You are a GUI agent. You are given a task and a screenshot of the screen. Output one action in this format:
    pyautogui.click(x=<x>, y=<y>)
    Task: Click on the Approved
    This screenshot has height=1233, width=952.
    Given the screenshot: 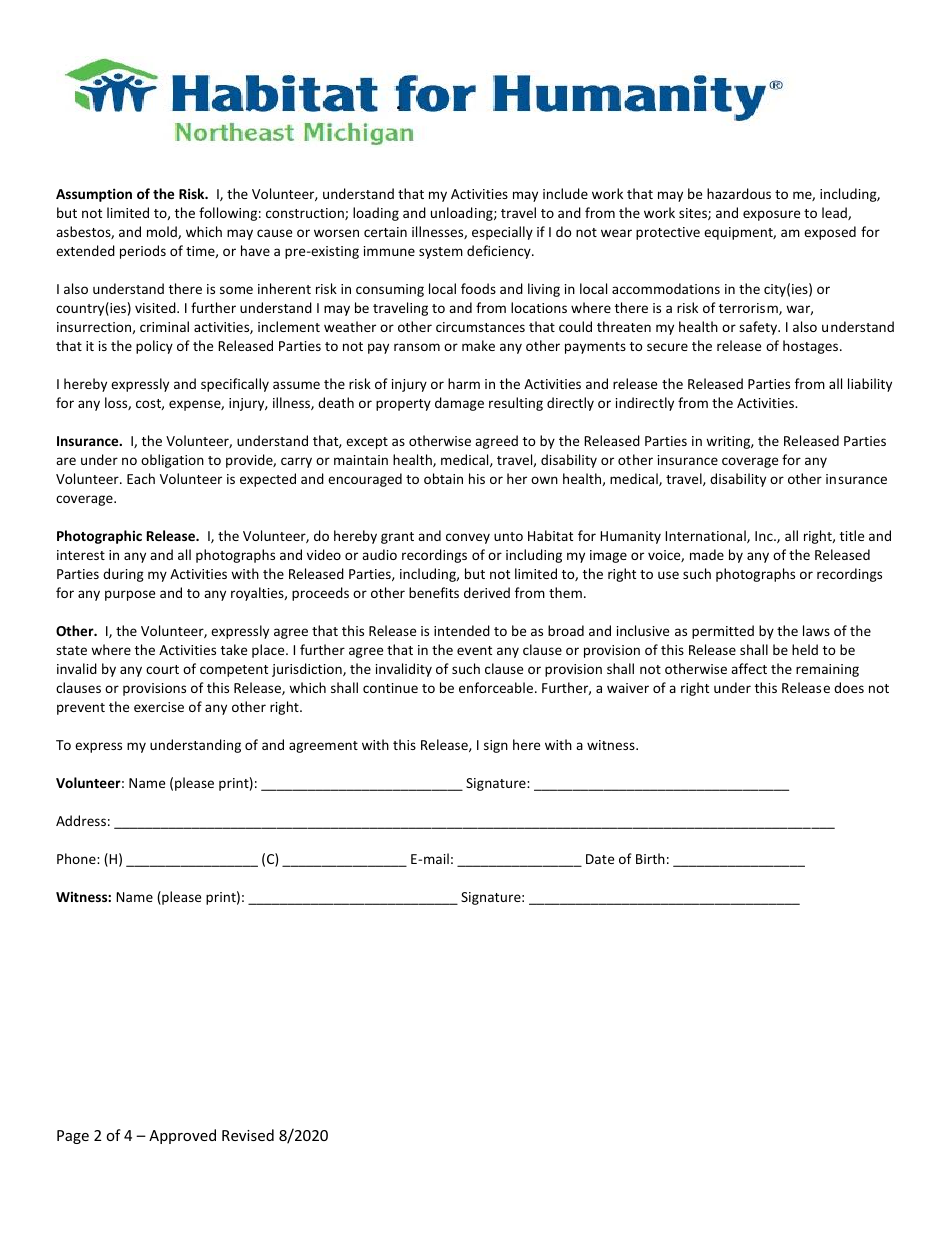 What is the action you would take?
    pyautogui.click(x=182, y=1136)
